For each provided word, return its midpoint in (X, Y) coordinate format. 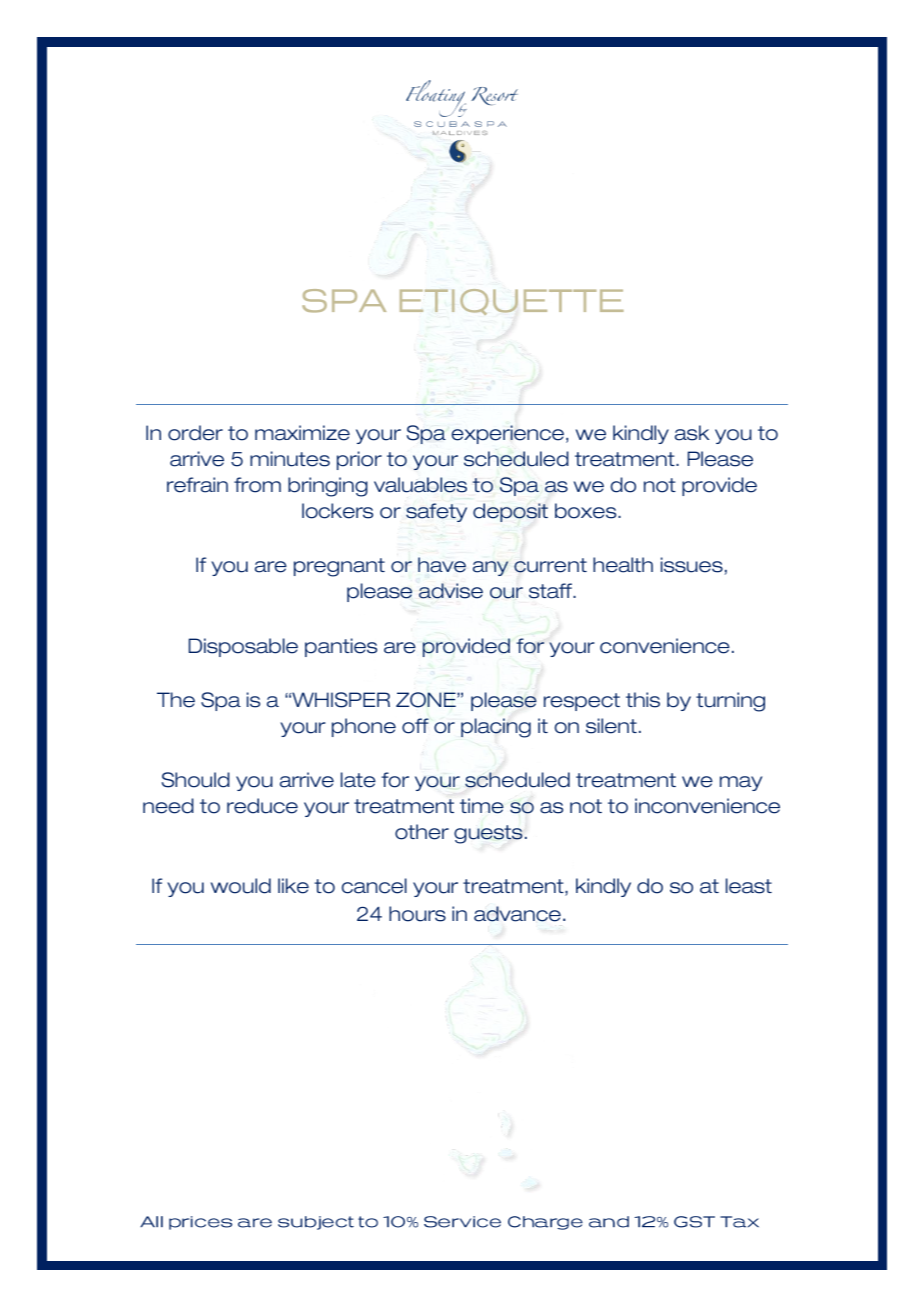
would (241, 886)
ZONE (427, 700)
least (749, 886)
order (195, 433)
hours (417, 914)
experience (508, 434)
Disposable (243, 647)
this (643, 700)
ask (692, 433)
